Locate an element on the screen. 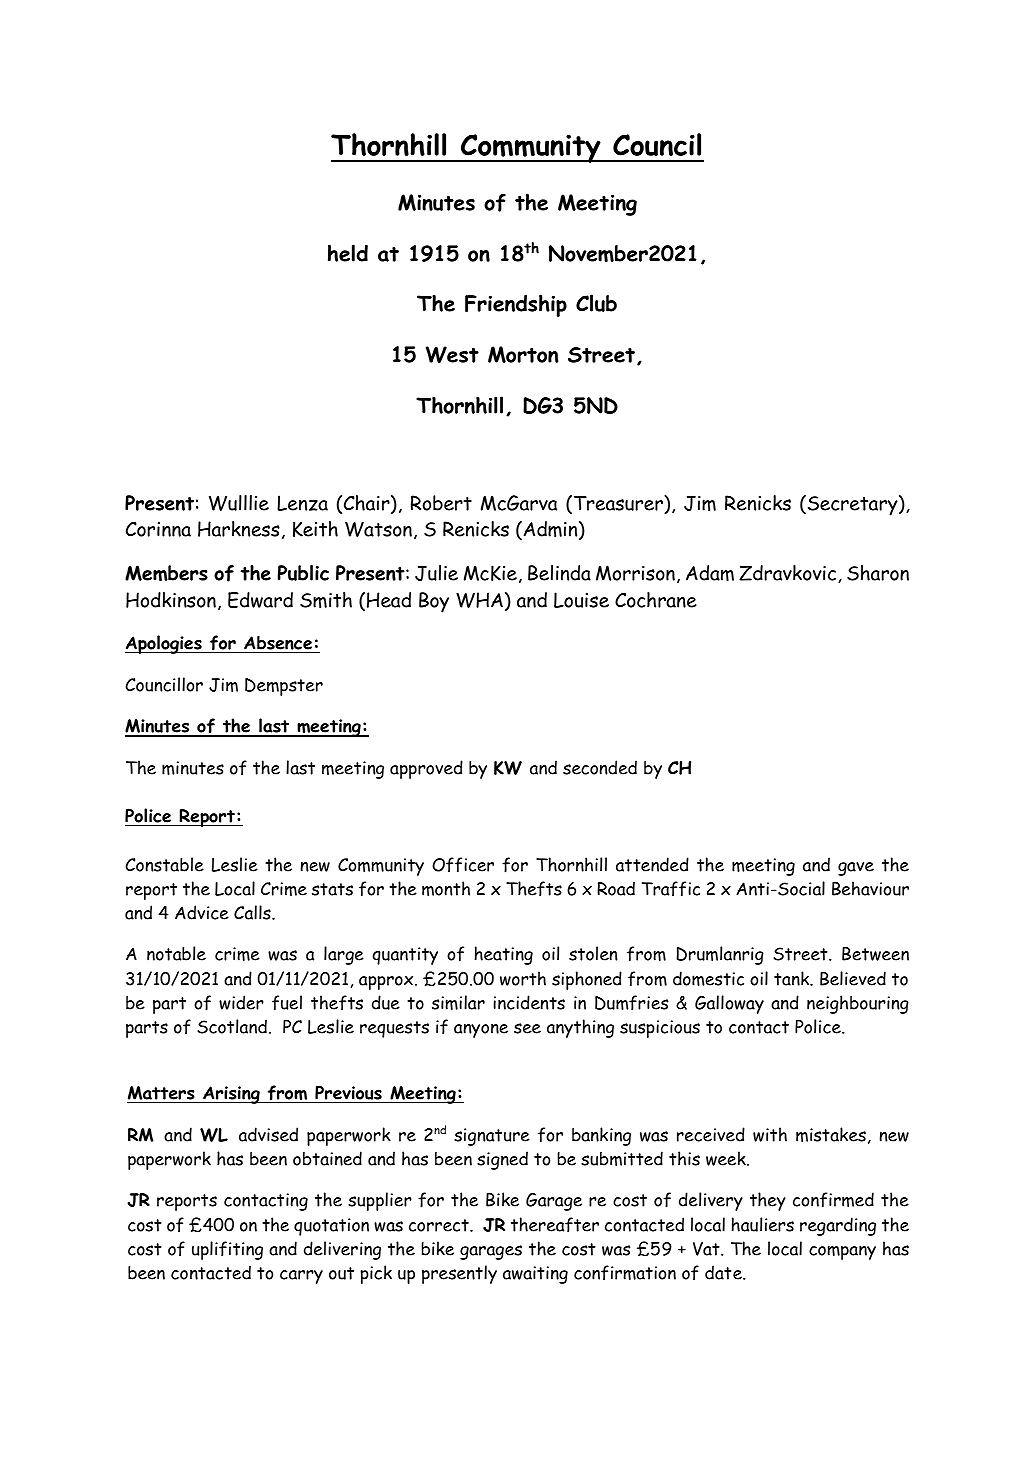 The image size is (1035, 1463). gave is located at coordinates (856, 869).
